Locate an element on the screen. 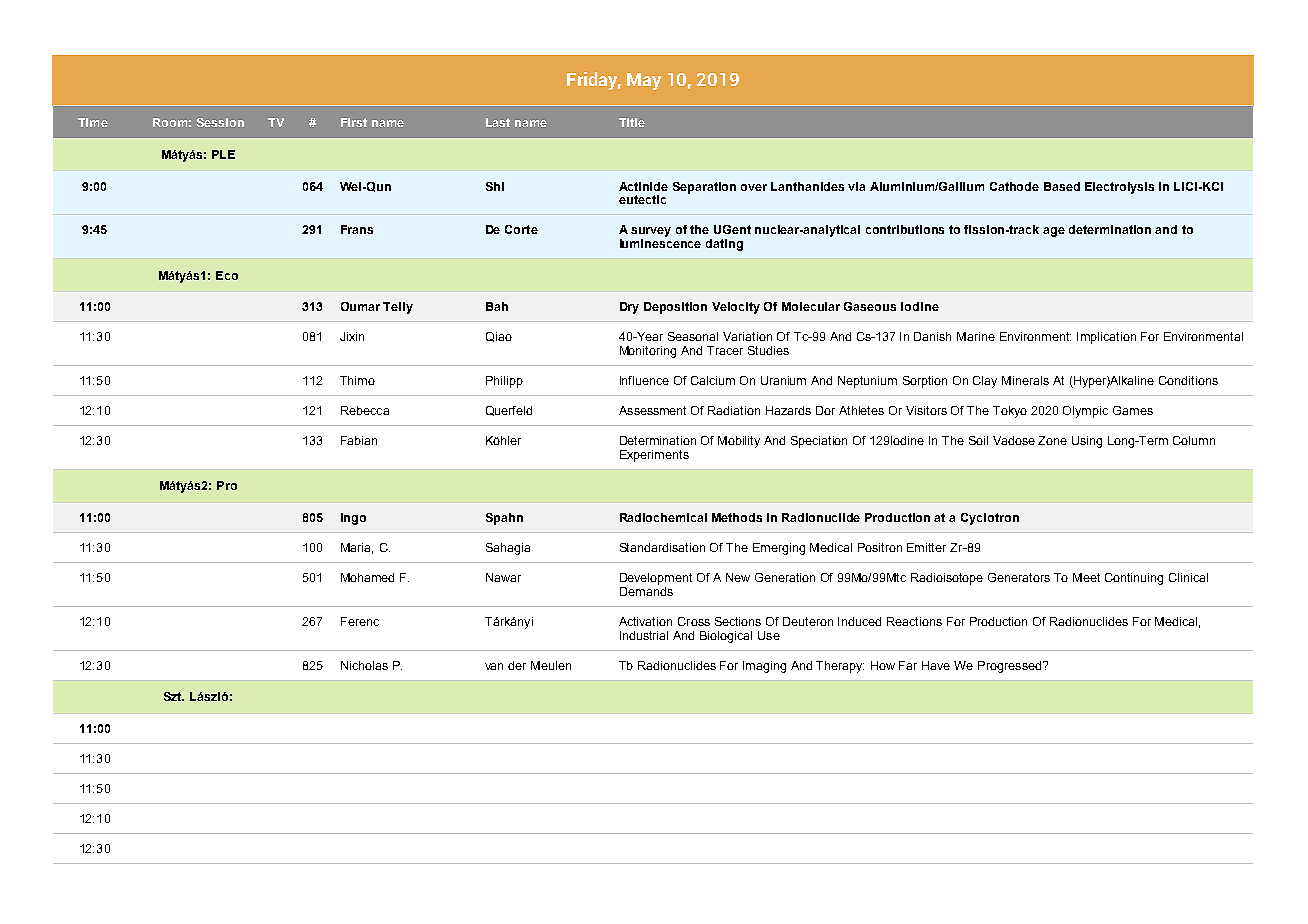 The height and width of the screenshot is (924, 1308). Nicholas is located at coordinates (364, 665).
